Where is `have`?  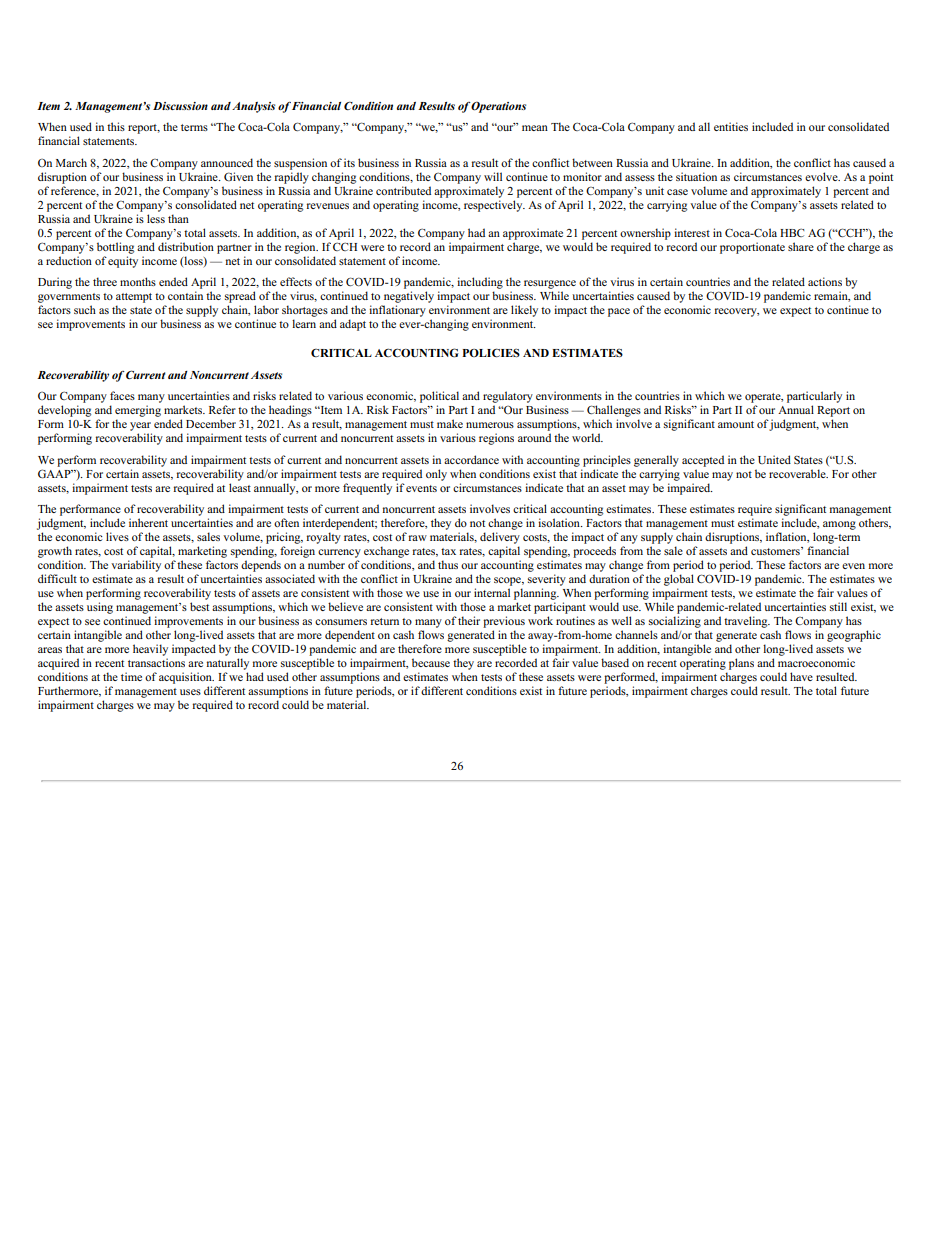
have is located at coordinates (801, 676).
